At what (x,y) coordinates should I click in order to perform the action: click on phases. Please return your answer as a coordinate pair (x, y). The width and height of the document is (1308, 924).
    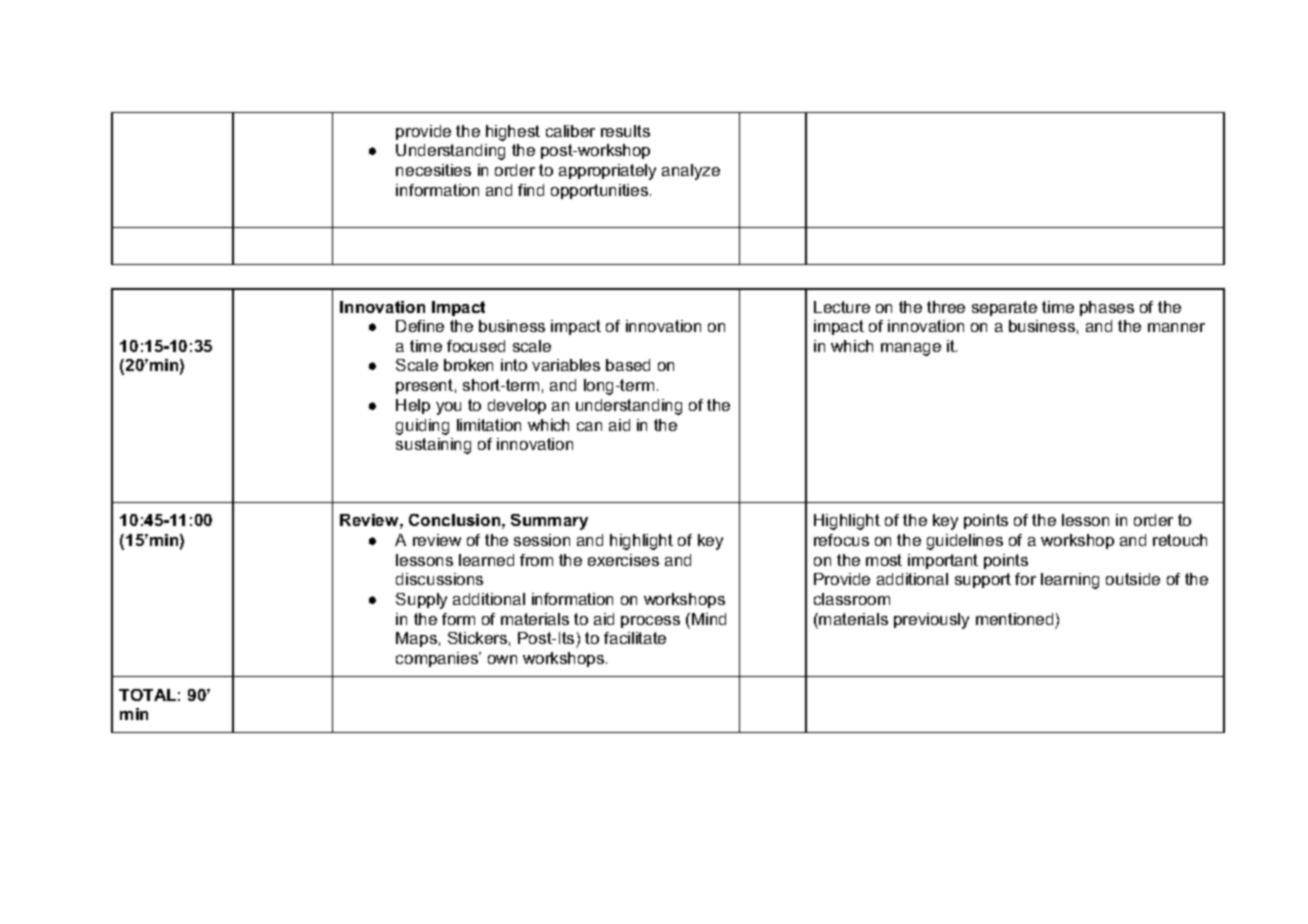
    Looking at the image, I should click on (1107, 308).
